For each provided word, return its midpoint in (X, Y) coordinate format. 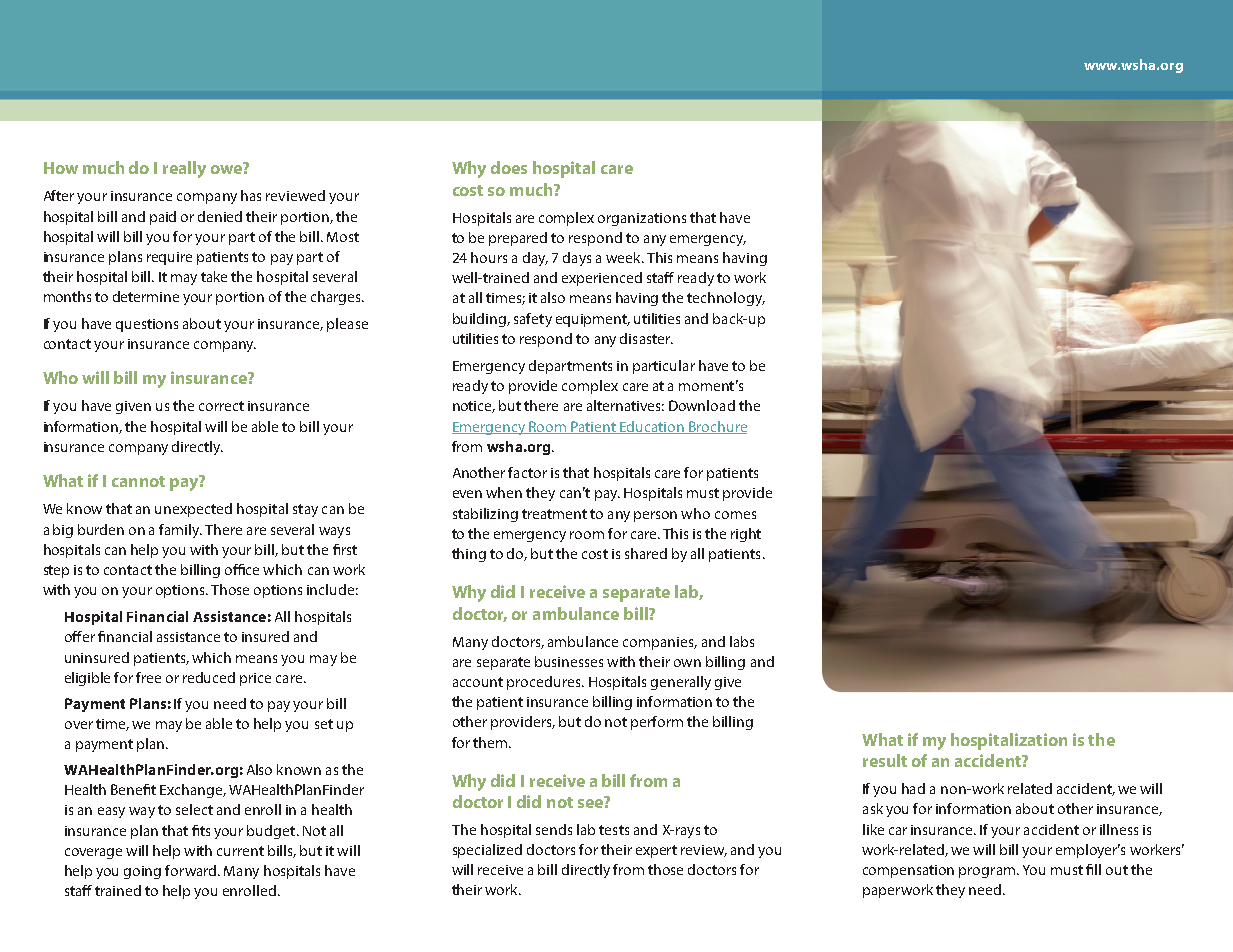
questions (147, 325)
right (746, 535)
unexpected (193, 510)
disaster (646, 338)
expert (656, 851)
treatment (554, 514)
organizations (642, 219)
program (987, 872)
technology (726, 299)
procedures (545, 683)
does (509, 167)
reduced (209, 677)
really (184, 169)
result (885, 760)
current (240, 851)
